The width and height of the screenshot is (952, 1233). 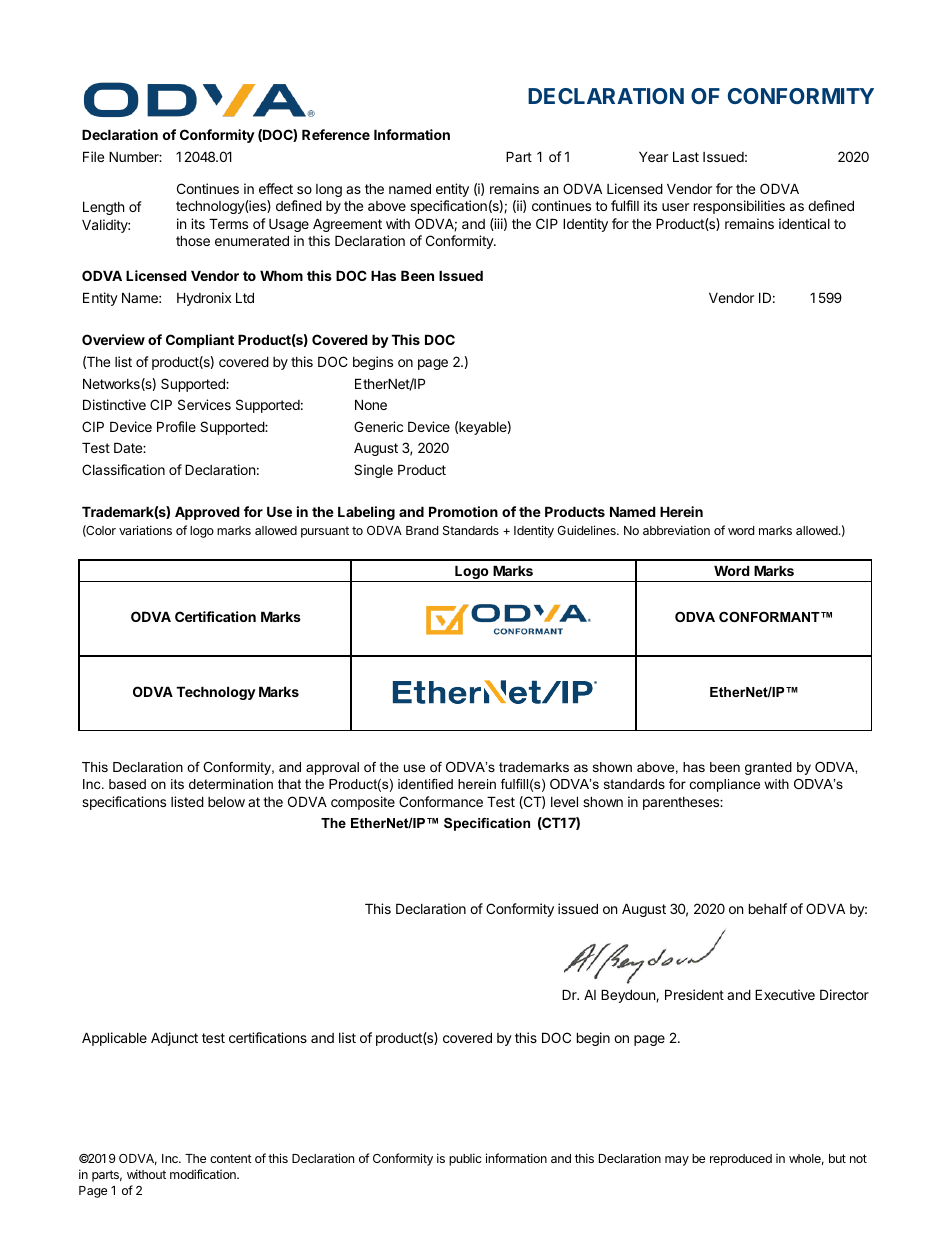 What do you see at coordinates (226, 802) in the screenshot?
I see `below` at bounding box center [226, 802].
